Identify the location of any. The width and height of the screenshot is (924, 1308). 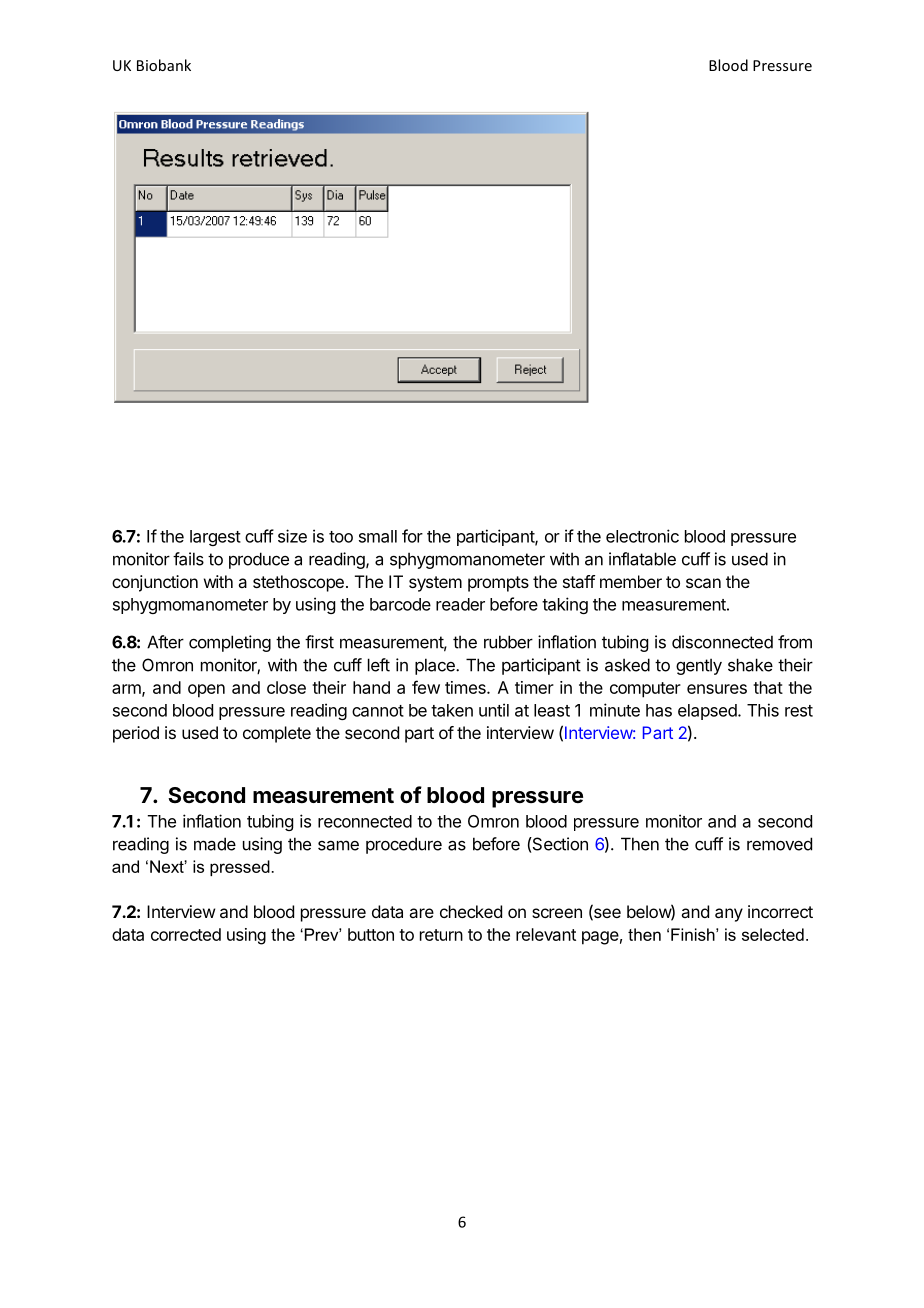
(729, 915).
